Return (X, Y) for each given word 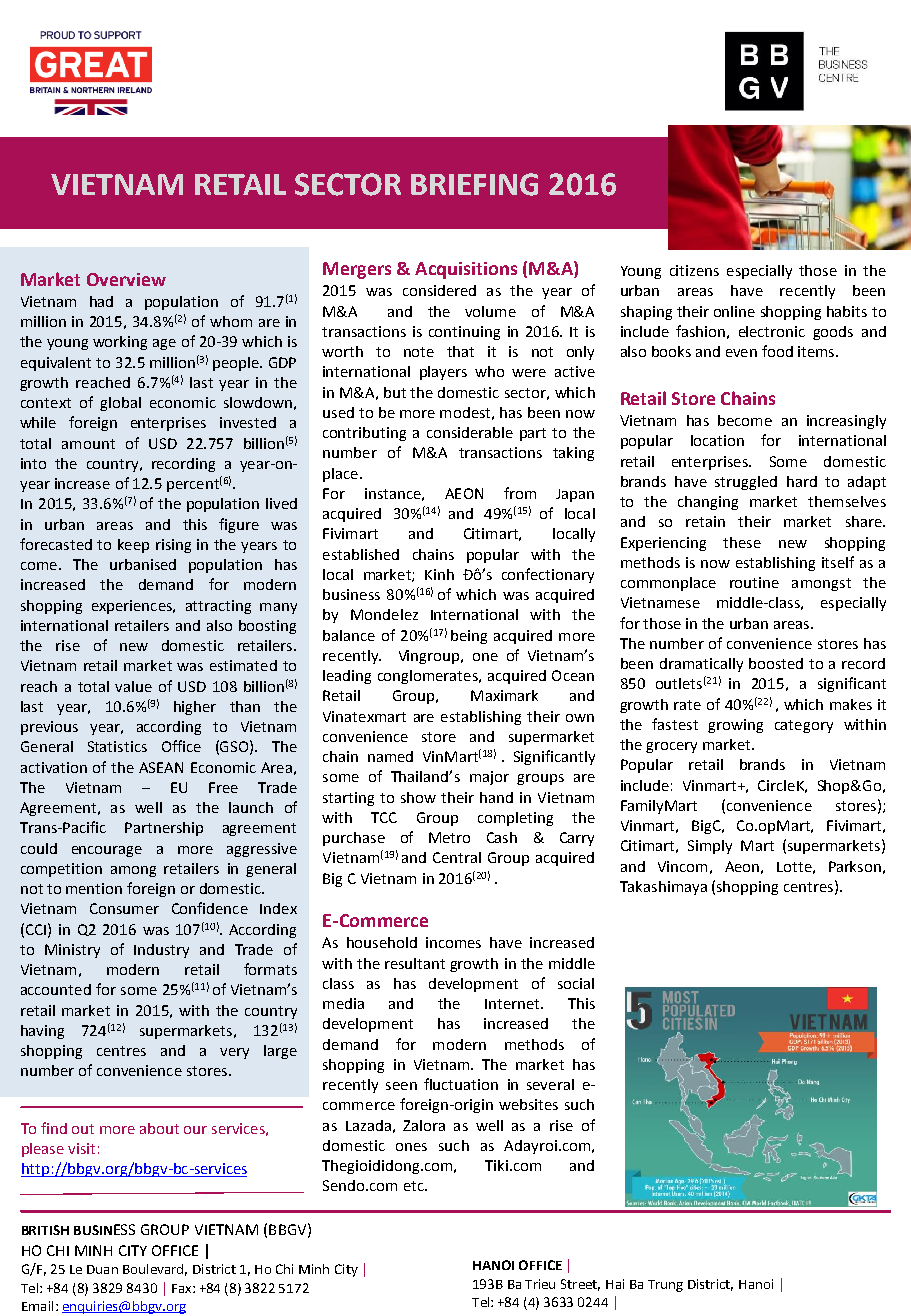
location (717, 440)
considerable (470, 432)
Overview (126, 279)
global (120, 404)
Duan (102, 1269)
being (469, 637)
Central (457, 857)
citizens (694, 270)
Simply (710, 847)
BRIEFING (474, 184)
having (42, 1032)
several (550, 1084)
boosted (776, 663)
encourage (107, 851)
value (133, 686)
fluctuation (461, 1084)
